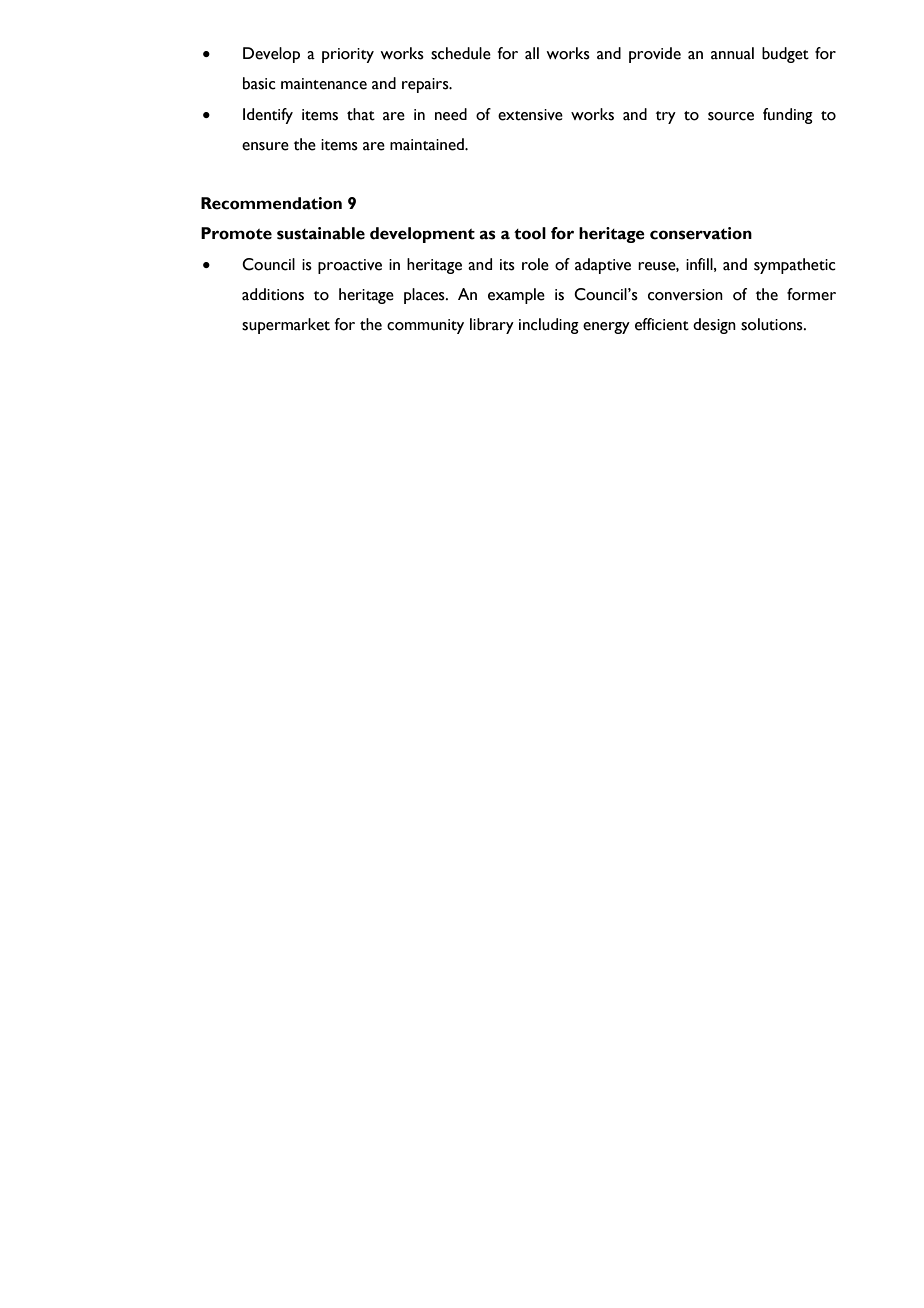 This image has width=924, height=1308. Describe the element at coordinates (731, 116) in the image. I see `source` at that location.
